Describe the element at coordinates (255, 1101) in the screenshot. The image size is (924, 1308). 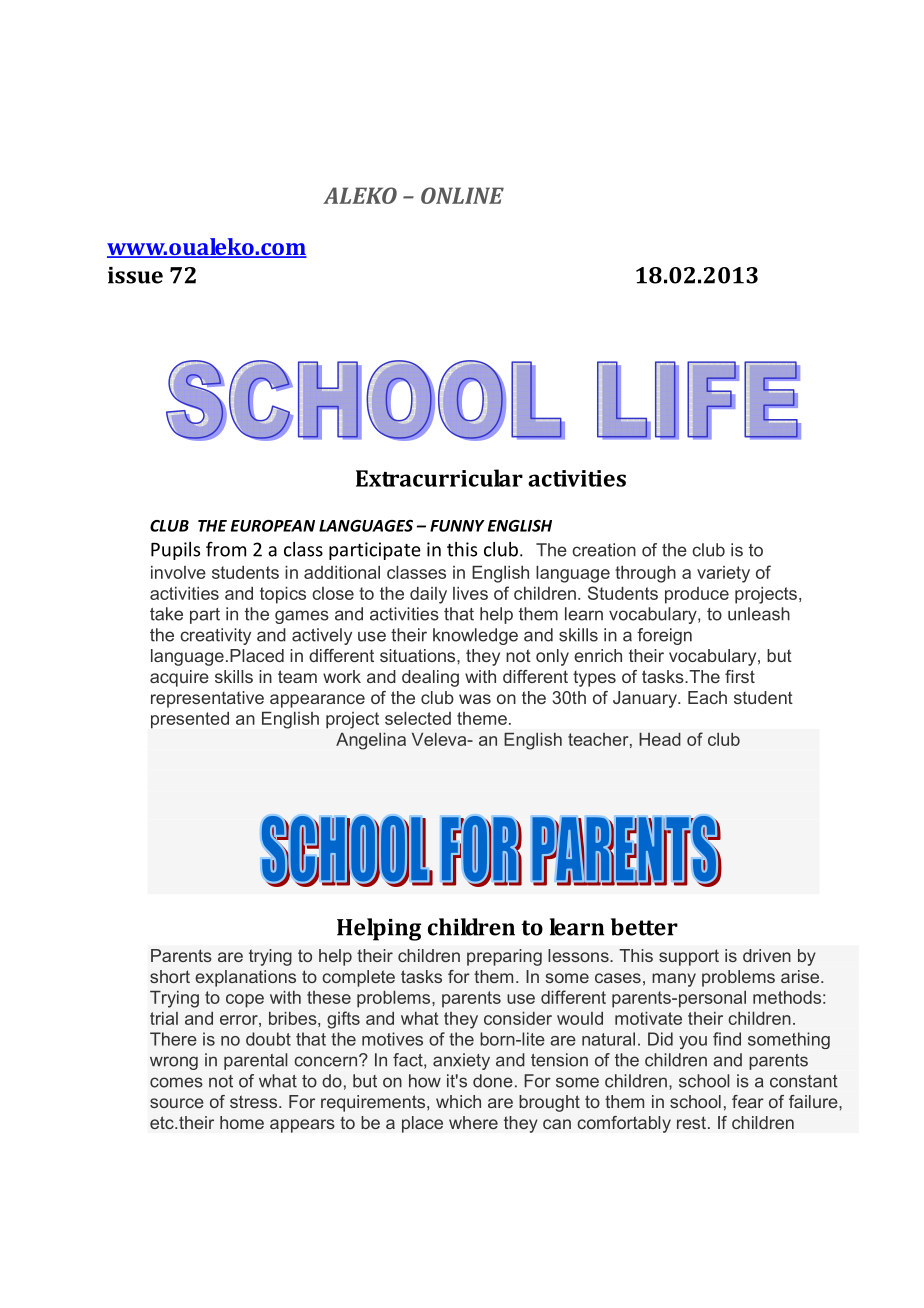
I see `stress` at that location.
